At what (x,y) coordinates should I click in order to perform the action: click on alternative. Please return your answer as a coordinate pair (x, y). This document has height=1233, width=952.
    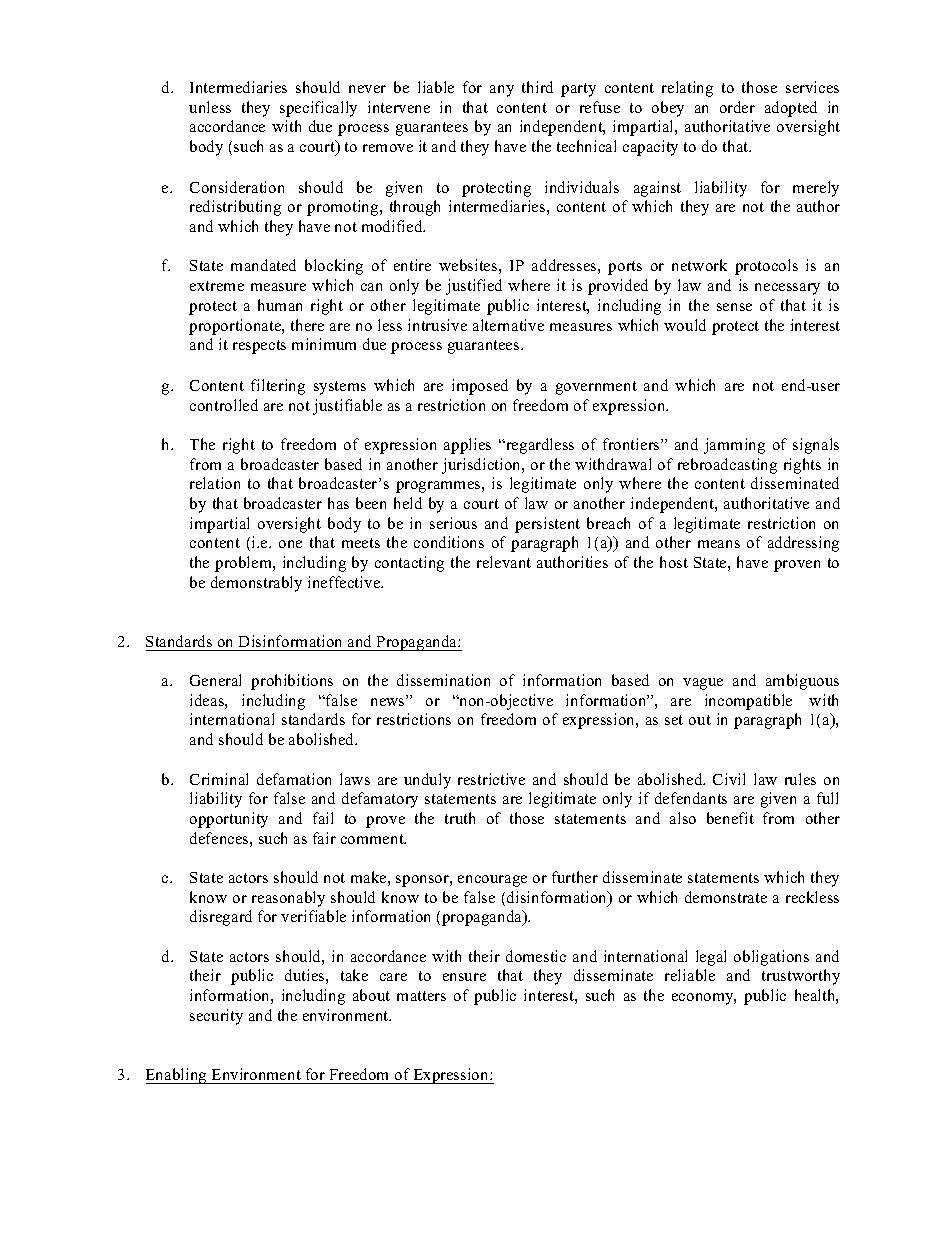
    Looking at the image, I should click on (508, 325).
